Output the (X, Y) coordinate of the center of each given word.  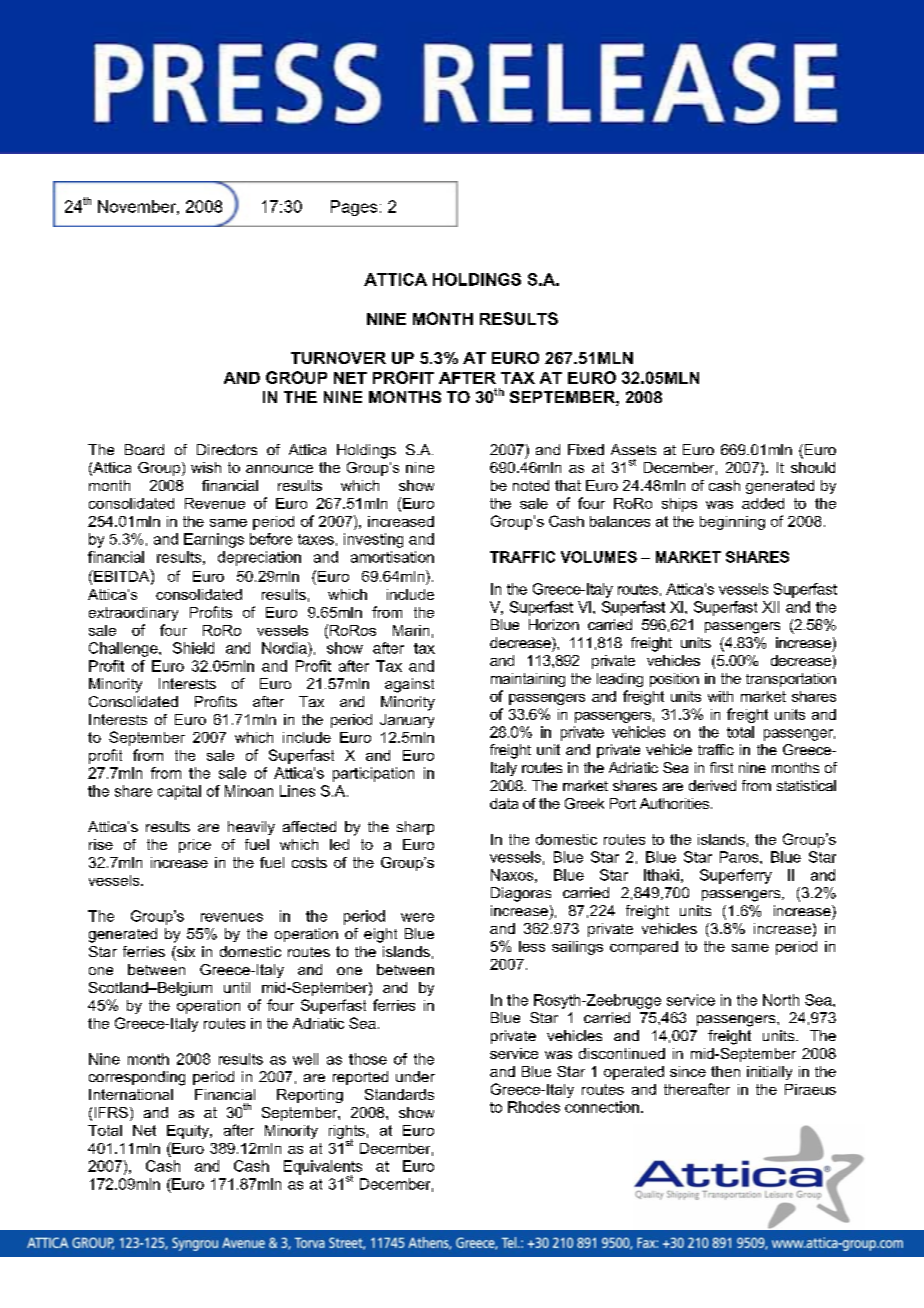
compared (644, 948)
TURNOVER (338, 358)
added (763, 503)
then (725, 1071)
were (417, 917)
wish (206, 467)
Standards (399, 1094)
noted (531, 485)
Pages (354, 208)
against (409, 685)
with (720, 696)
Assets (633, 449)
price (195, 846)
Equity (189, 1132)
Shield (193, 648)
